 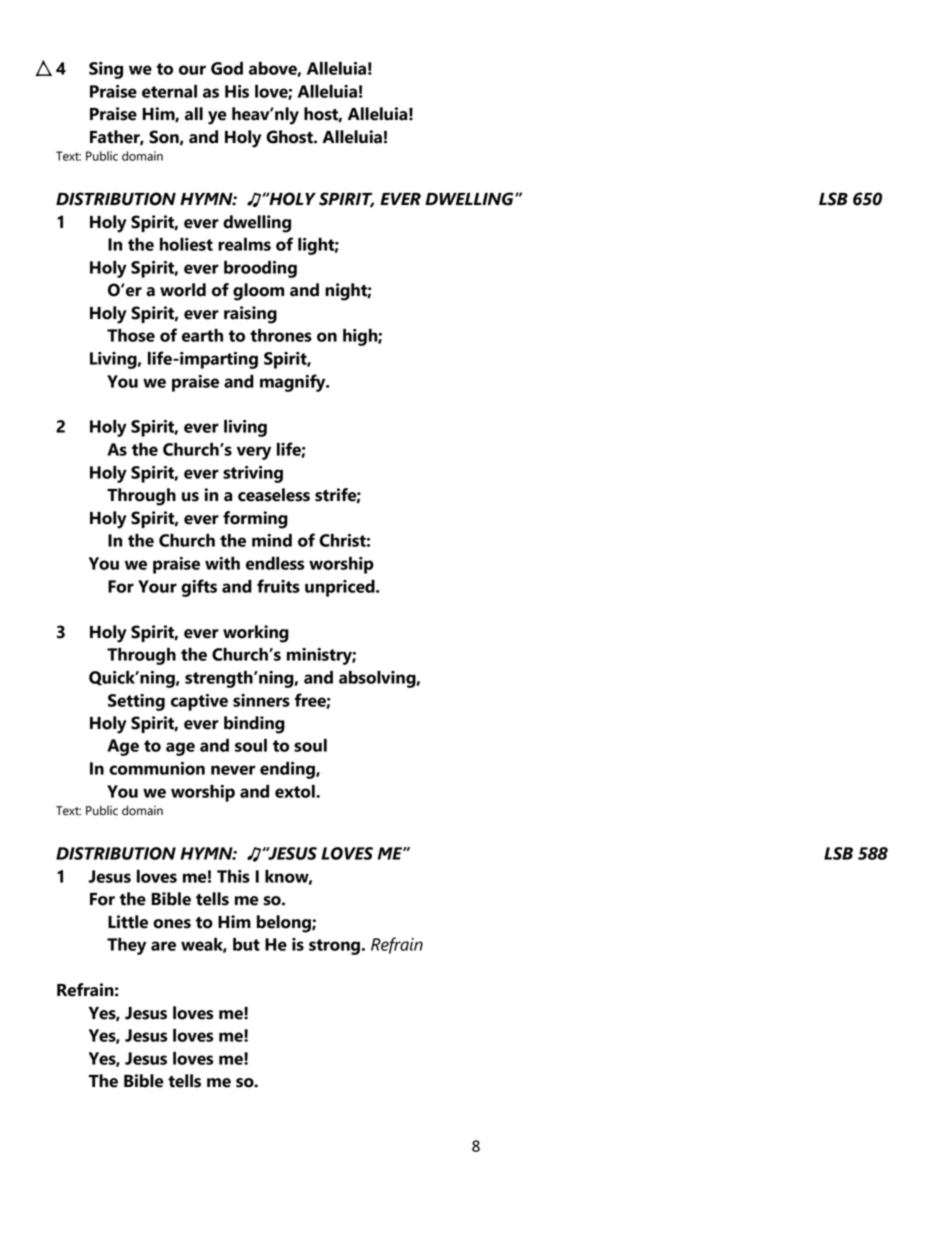 What do you see at coordinates (294, 383) in the image?
I see `magnify` at bounding box center [294, 383].
